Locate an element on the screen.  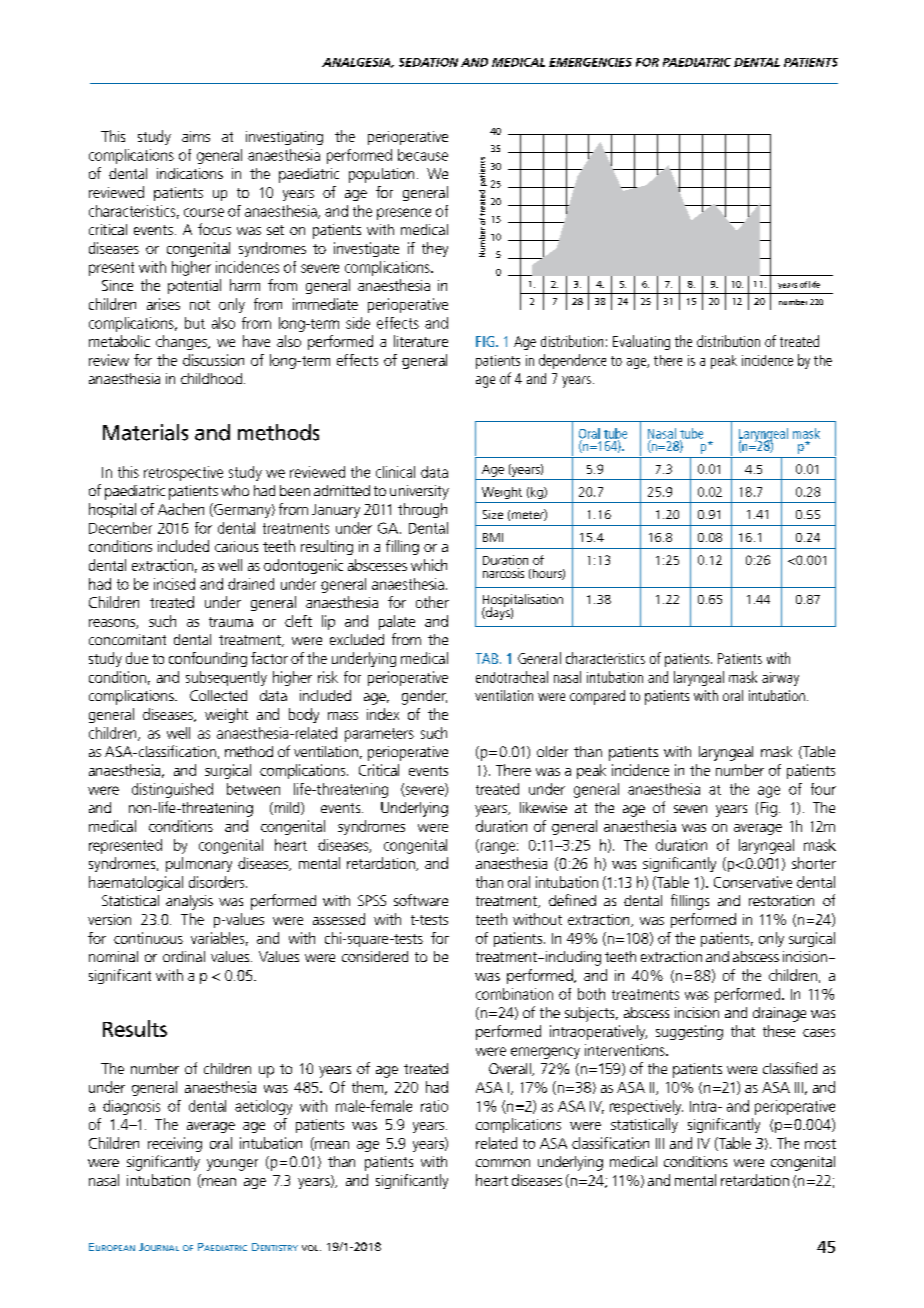
sedation is located at coordinates (428, 62).
